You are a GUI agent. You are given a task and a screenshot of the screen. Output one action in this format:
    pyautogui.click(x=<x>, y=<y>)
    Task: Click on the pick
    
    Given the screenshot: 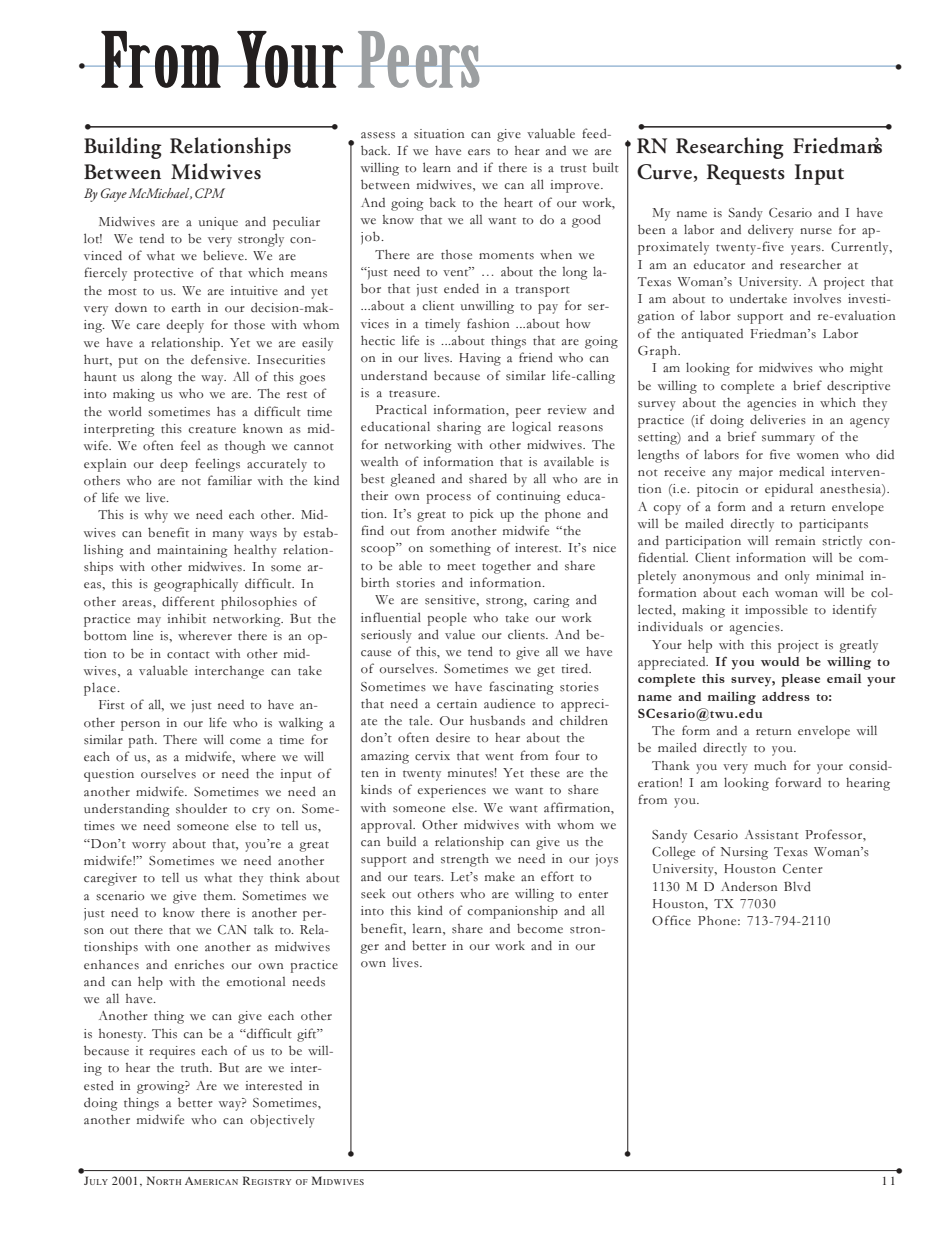 What is the action you would take?
    pyautogui.click(x=482, y=515)
